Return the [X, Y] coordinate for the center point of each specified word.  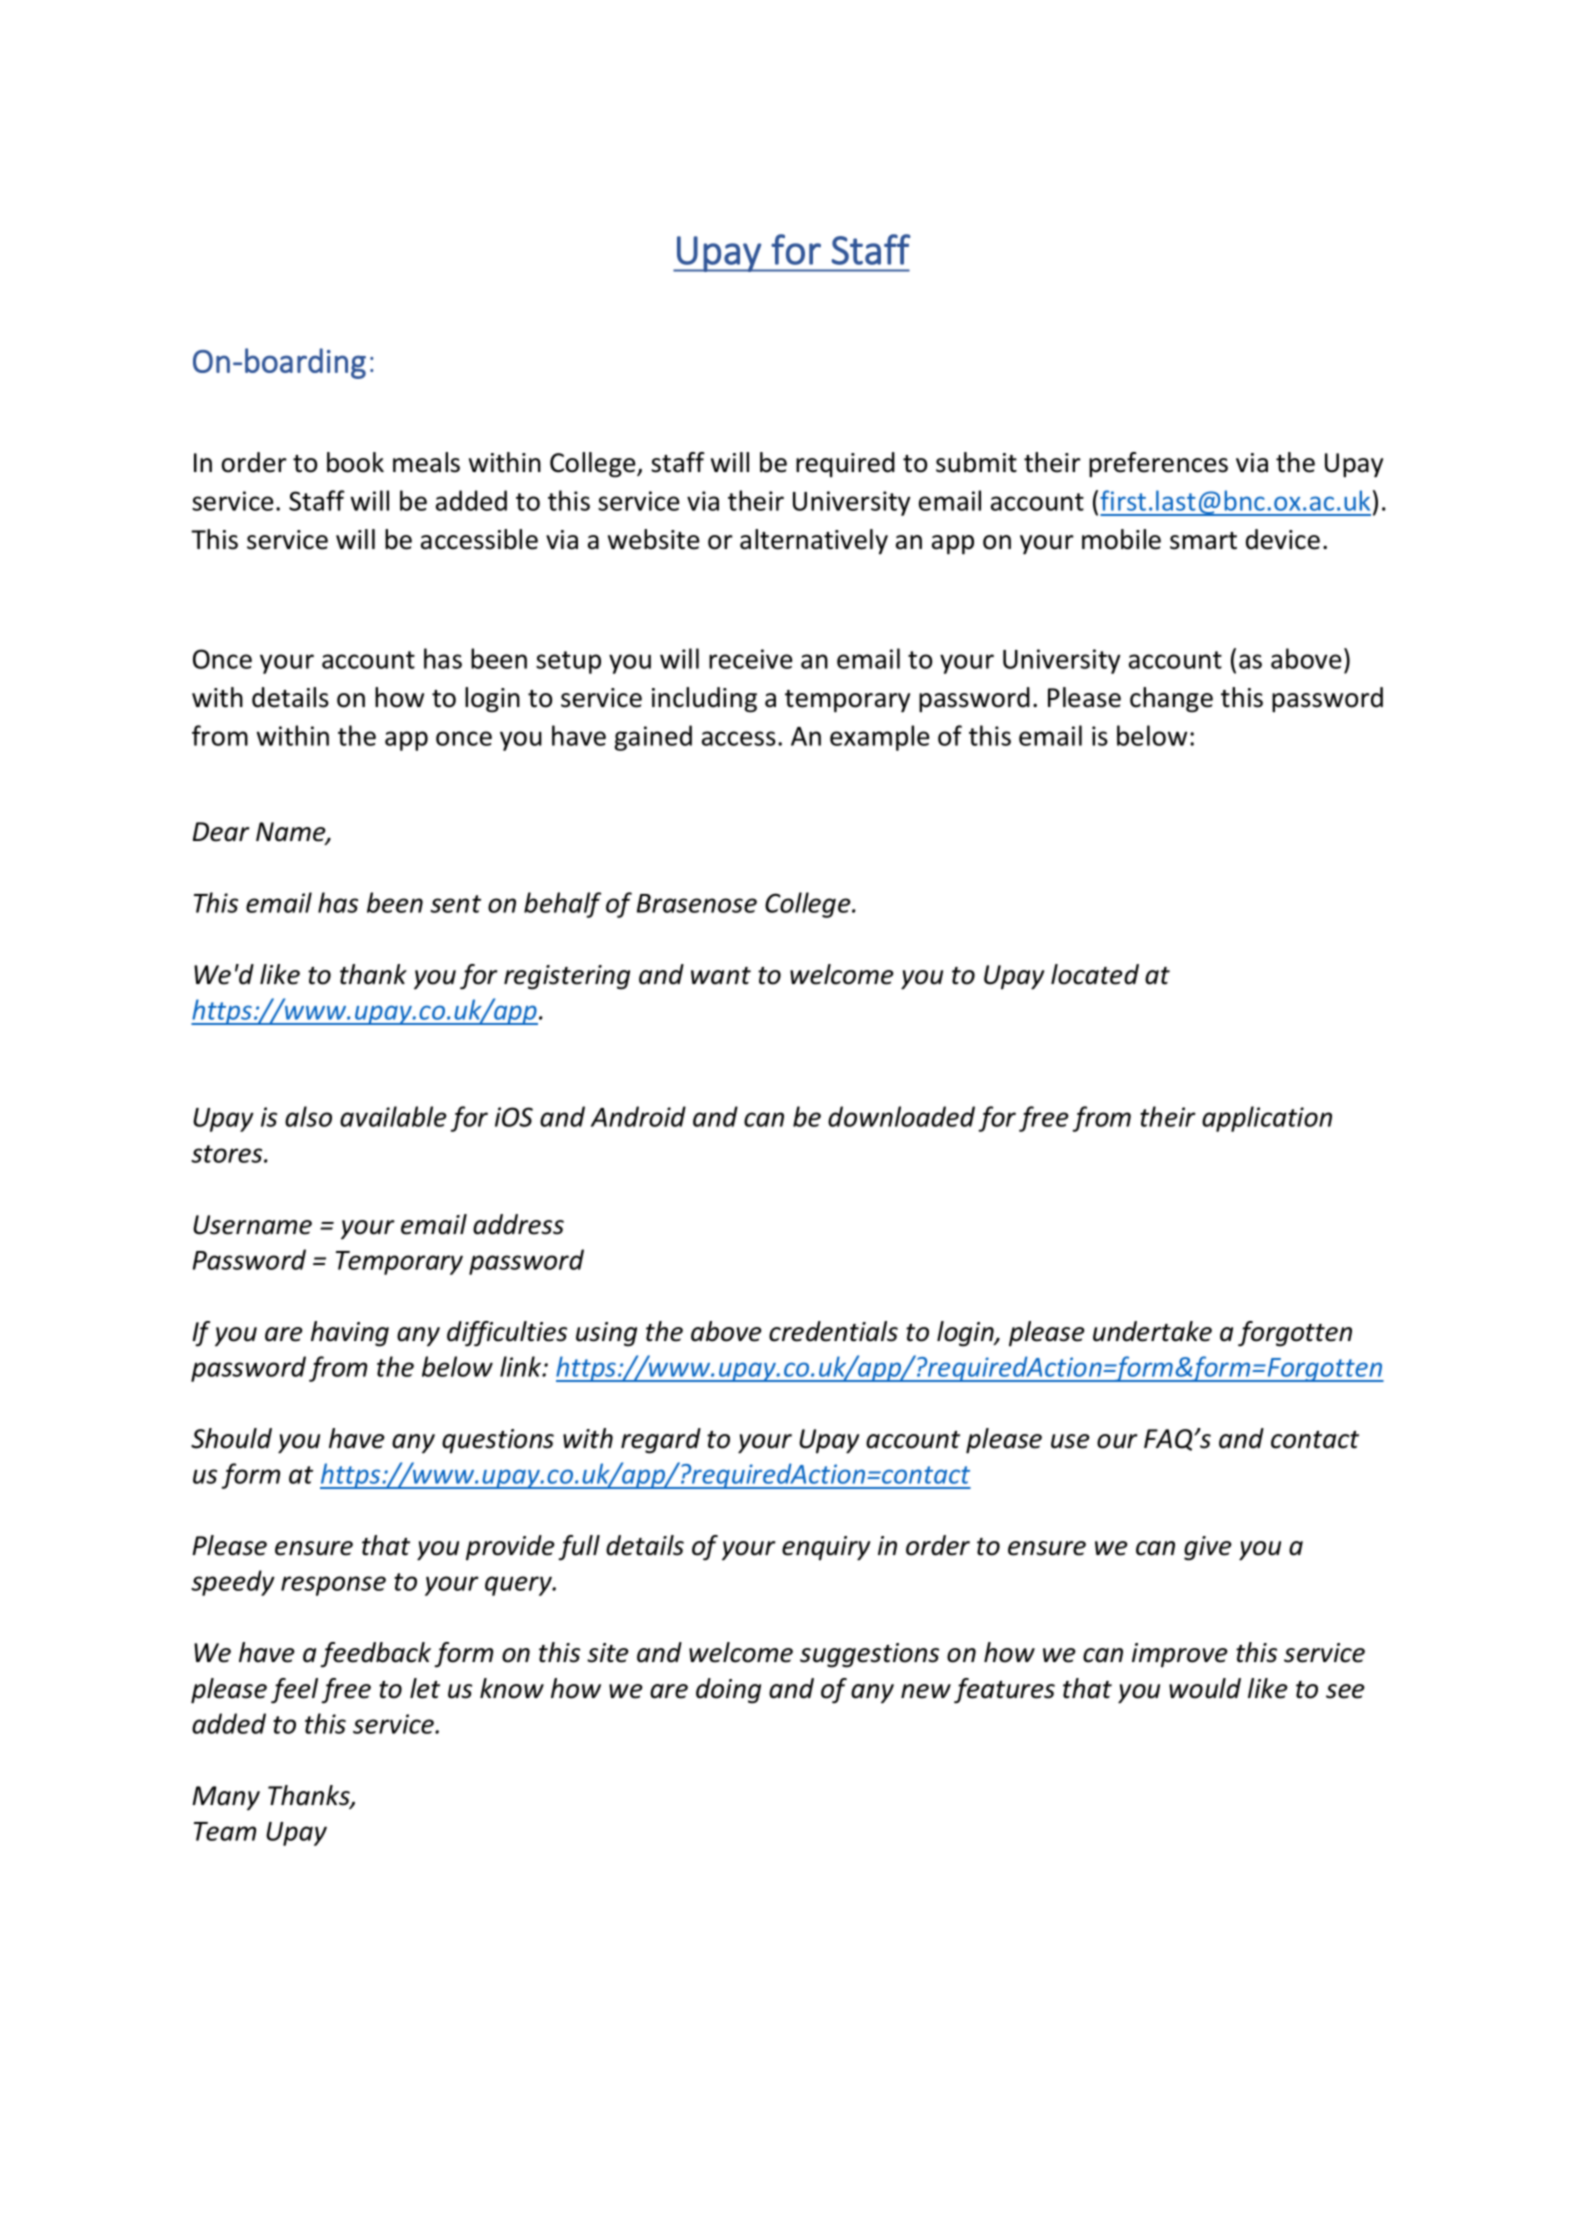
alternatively [814, 542]
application [1267, 1119]
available [393, 1116]
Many [226, 1798]
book [355, 462]
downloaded [901, 1116]
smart [1203, 541]
